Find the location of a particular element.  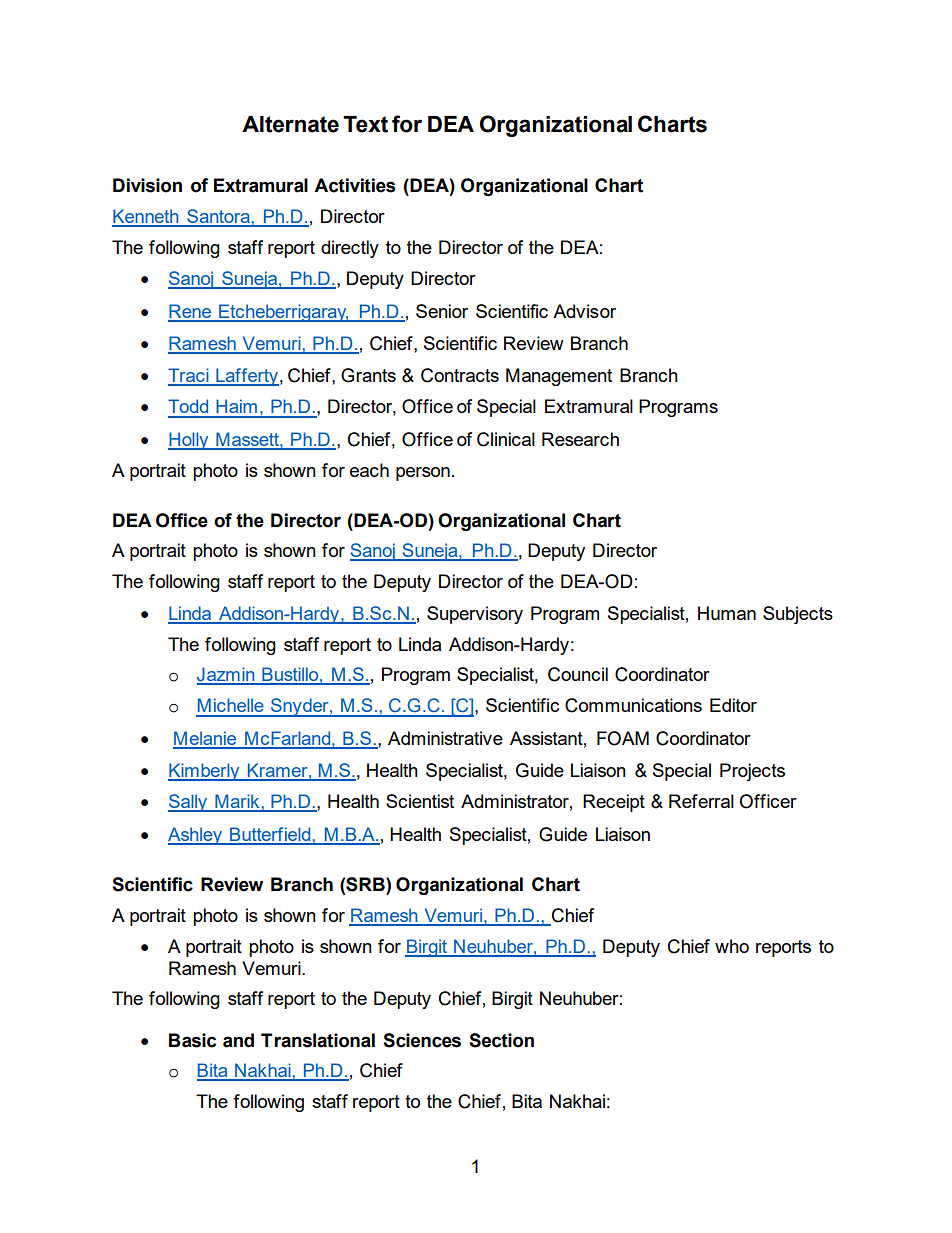

Advisor is located at coordinates (584, 311).
